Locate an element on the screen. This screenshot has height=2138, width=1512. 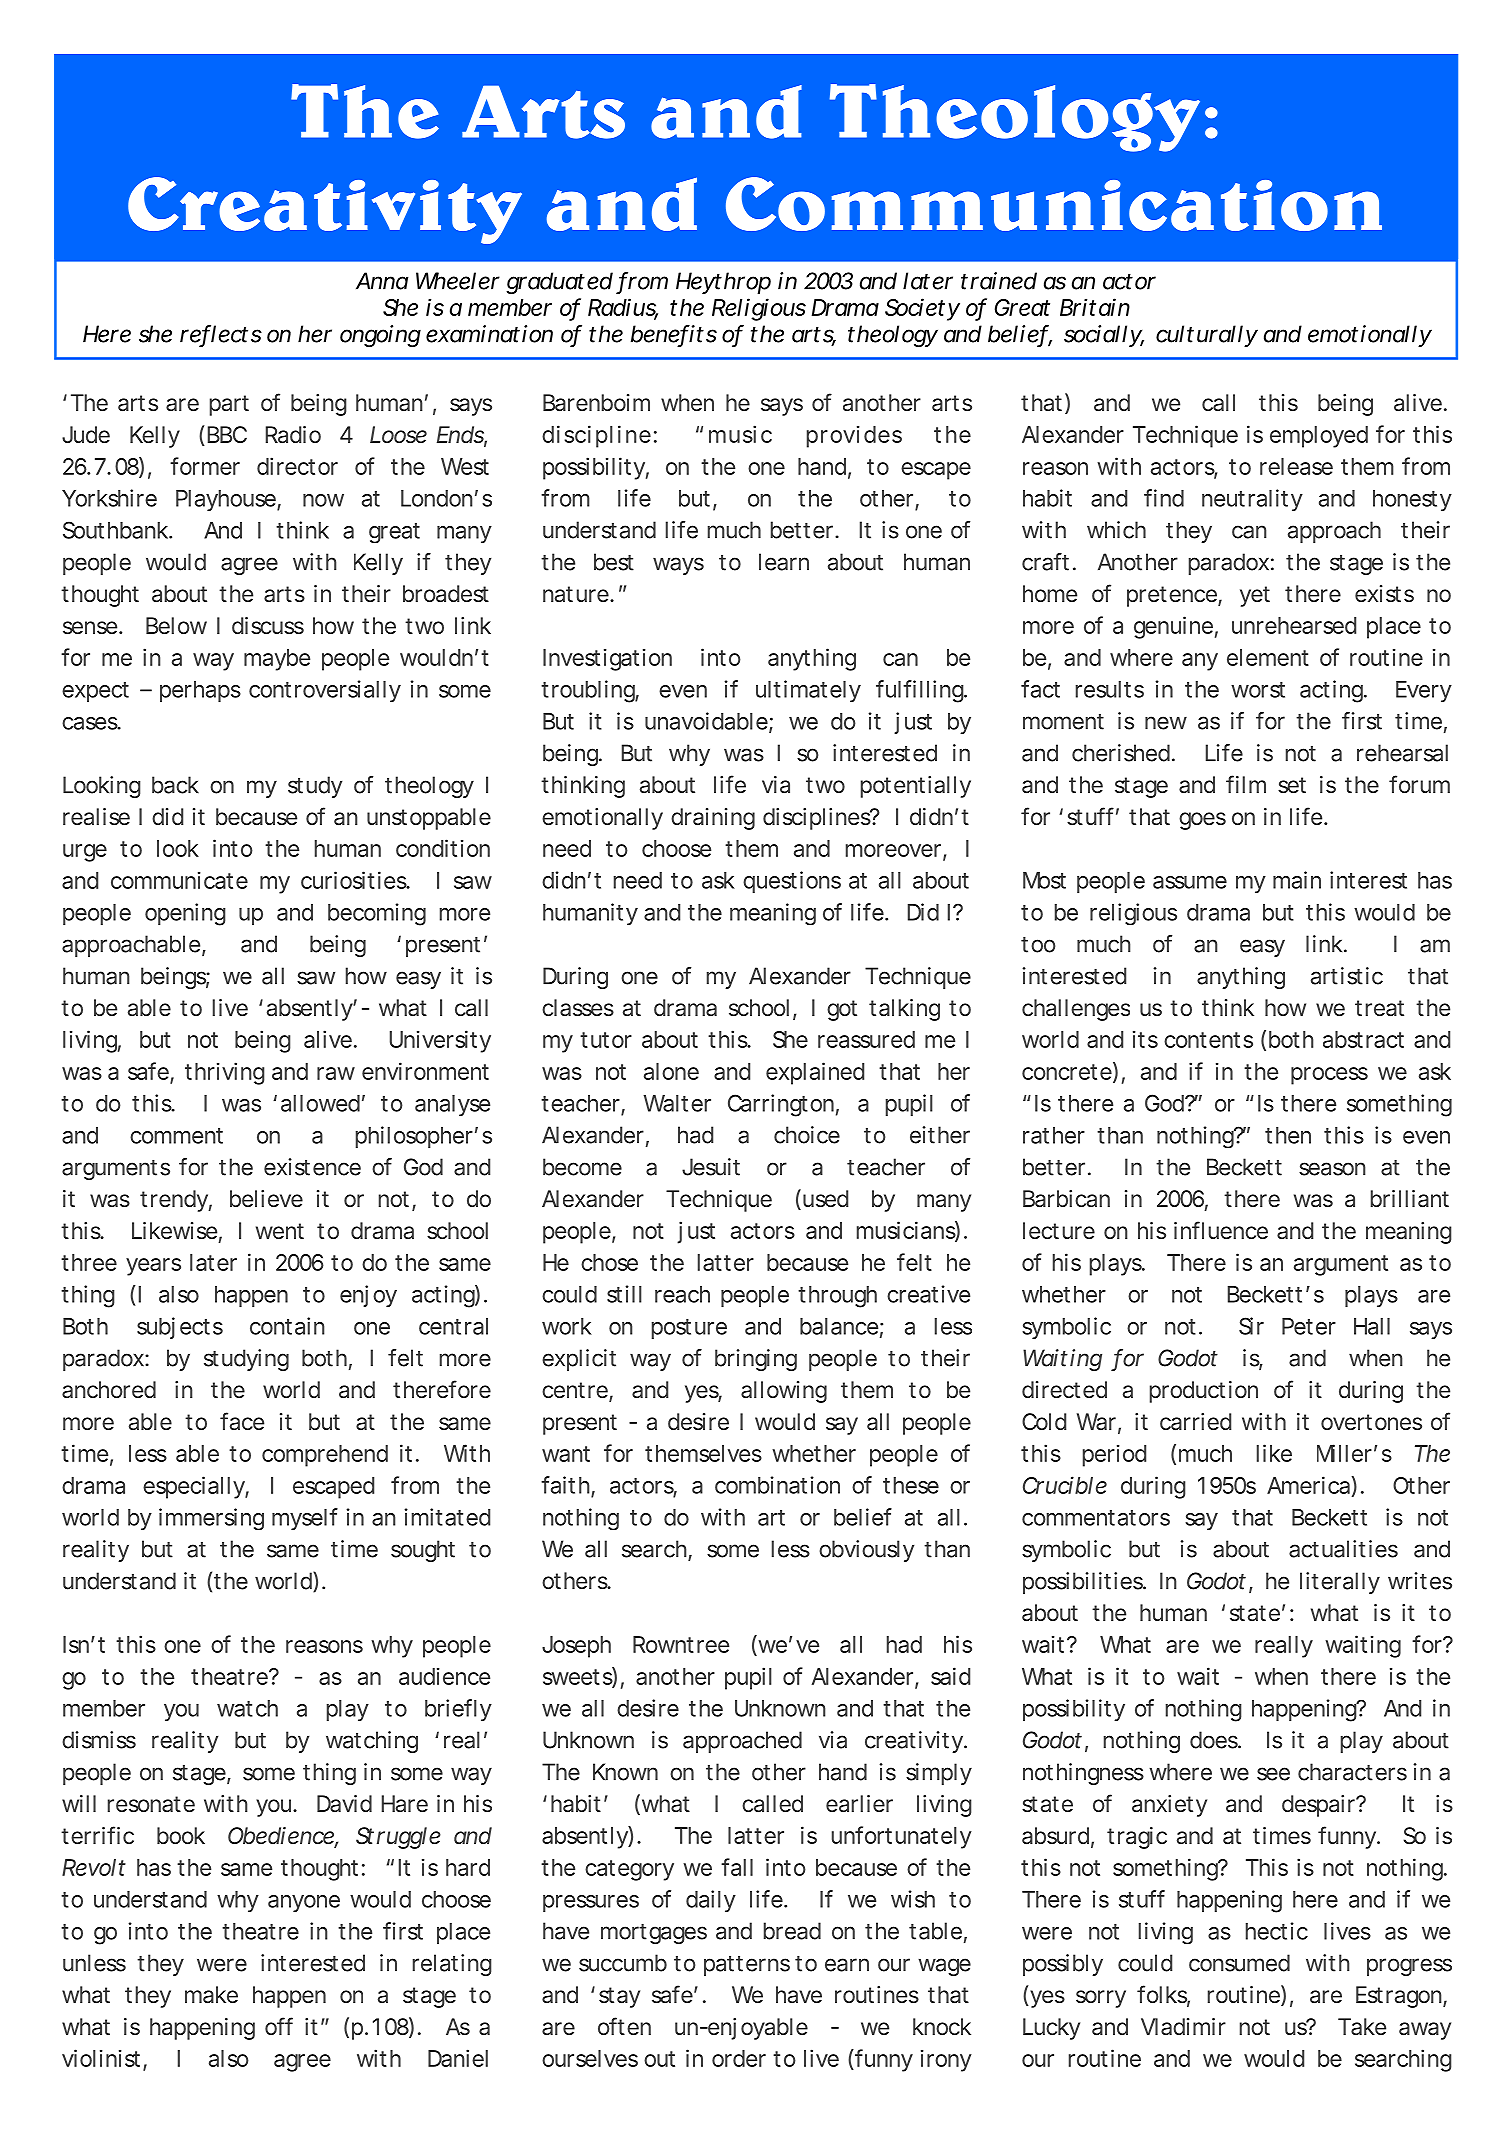
reflects is located at coordinates (221, 335).
